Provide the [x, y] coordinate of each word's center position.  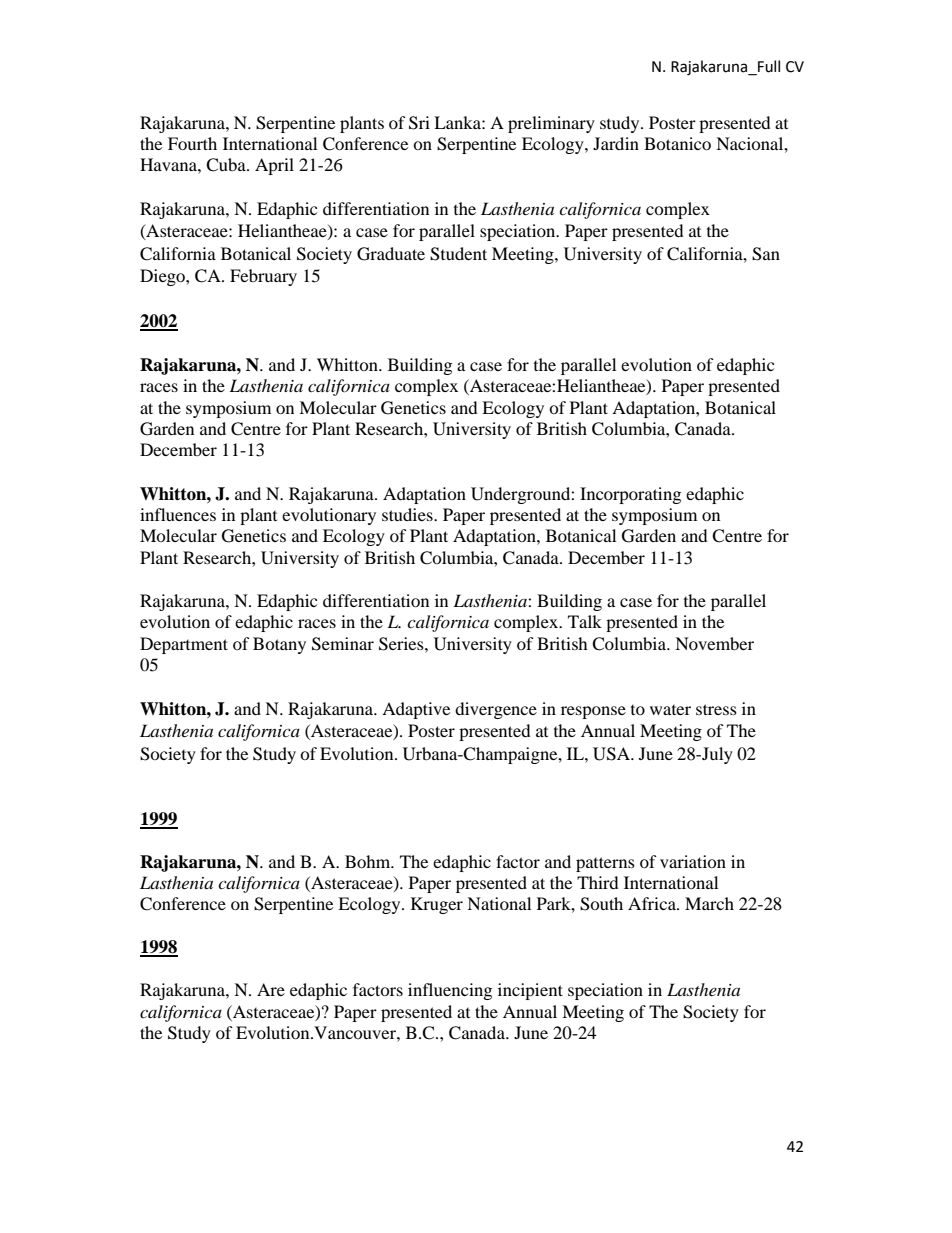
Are [271, 989]
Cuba [227, 165]
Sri [419, 123]
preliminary [551, 124]
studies [408, 514]
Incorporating [630, 495]
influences [178, 514]
